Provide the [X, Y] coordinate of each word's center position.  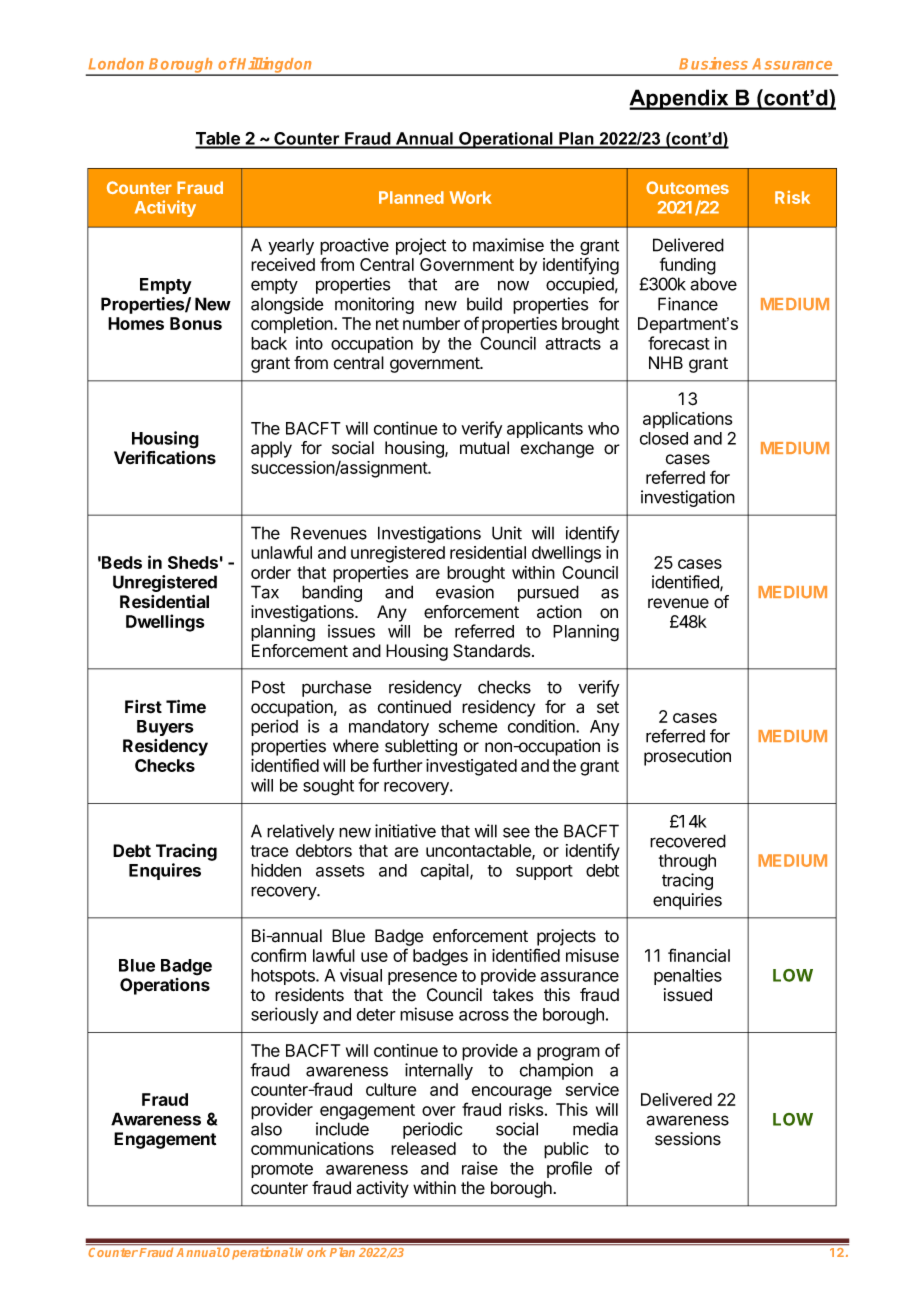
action [559, 612]
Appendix [680, 99]
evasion [465, 592]
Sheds [193, 562]
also [266, 1129]
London [116, 64]
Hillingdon [275, 66]
